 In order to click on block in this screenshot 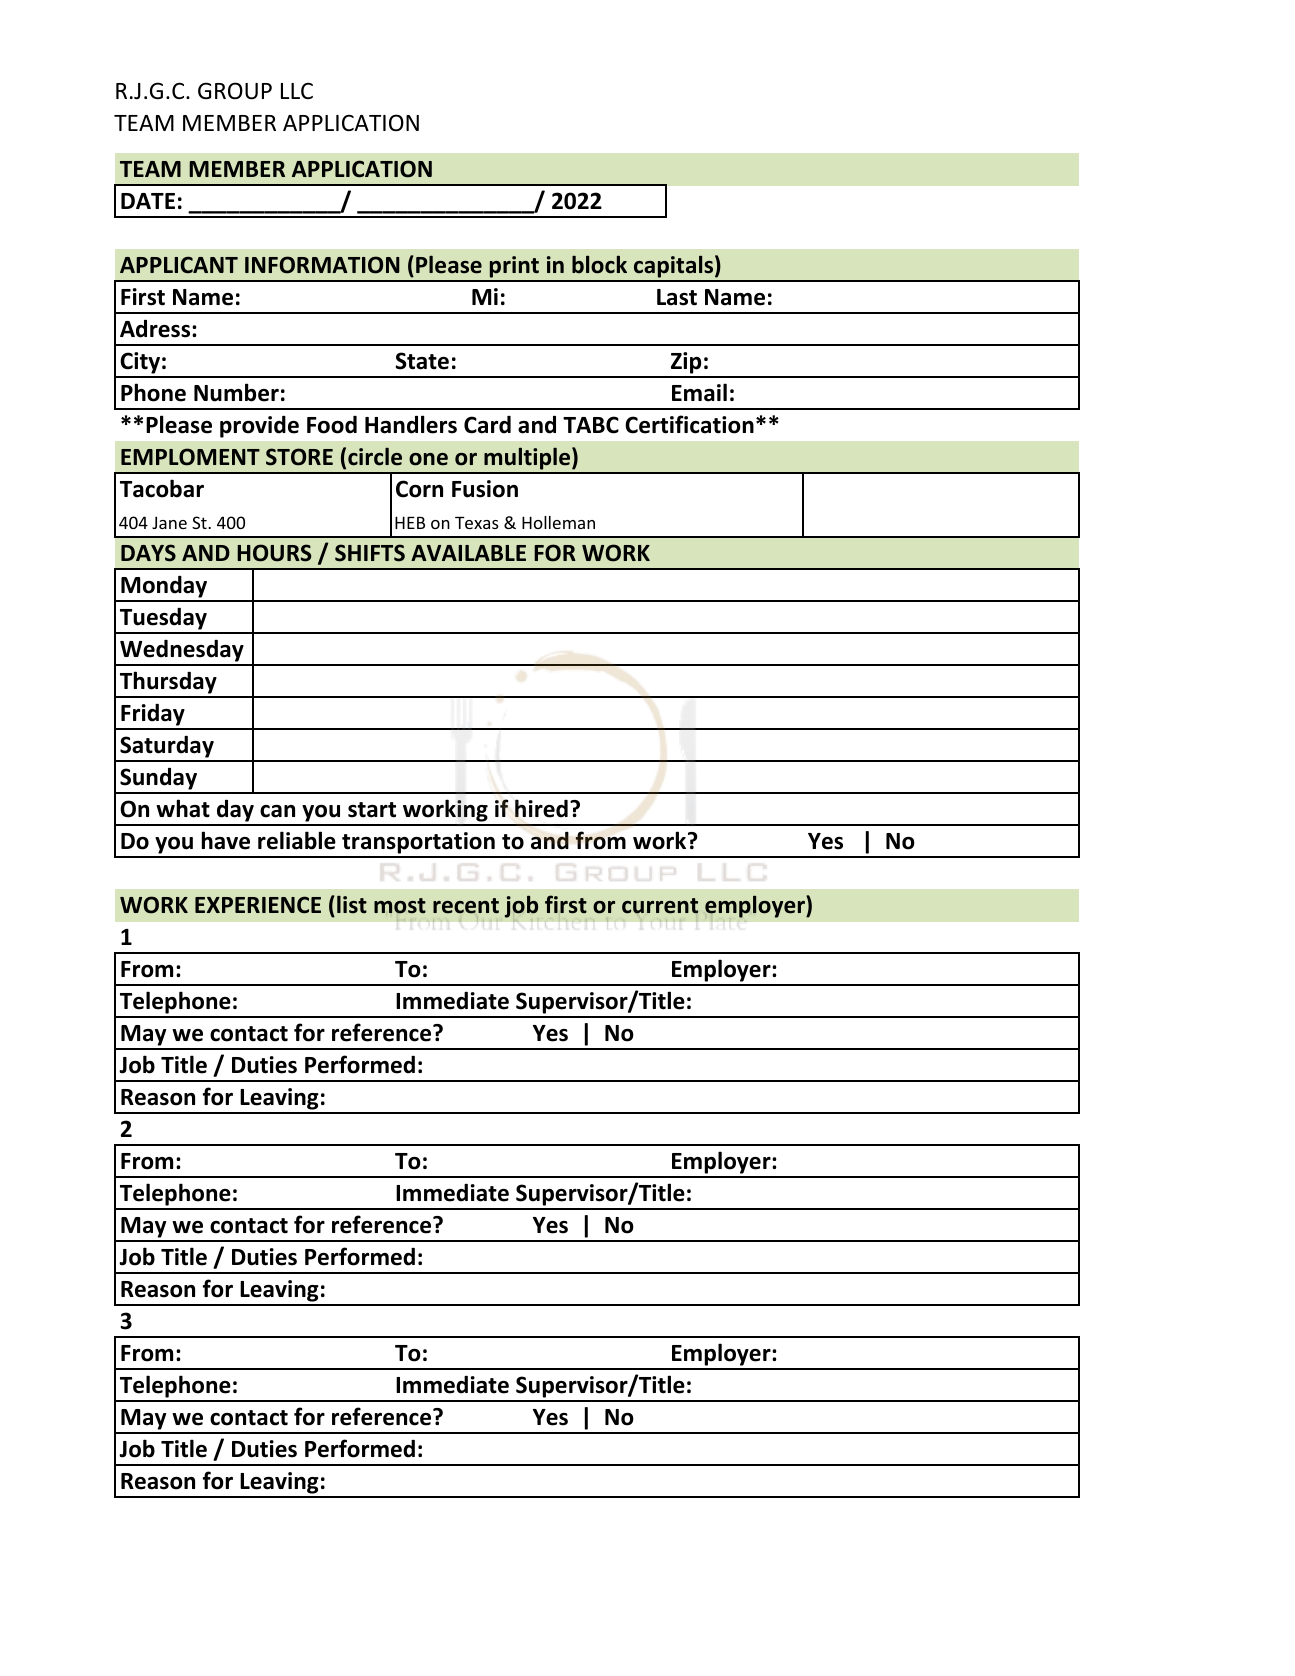, I will do `click(599, 264)`.
